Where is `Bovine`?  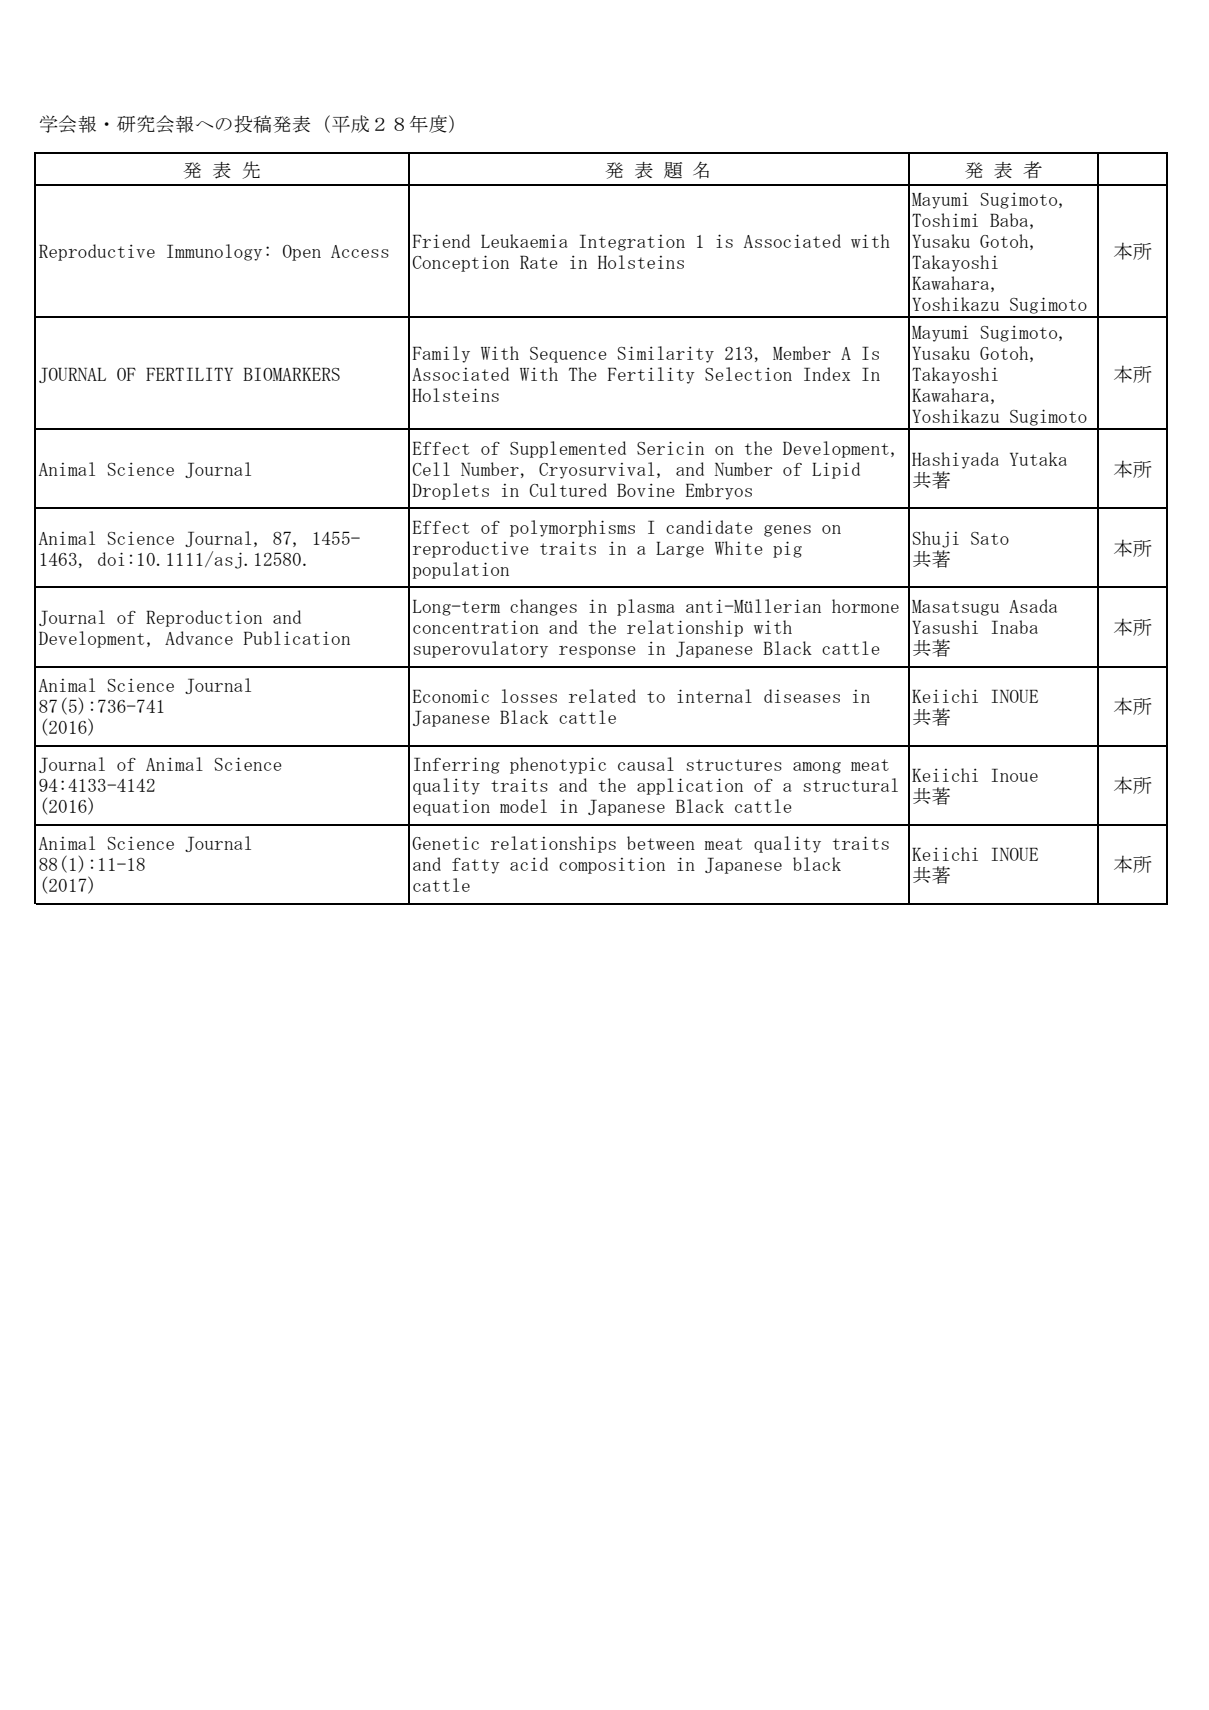
Bovine is located at coordinates (646, 490).
